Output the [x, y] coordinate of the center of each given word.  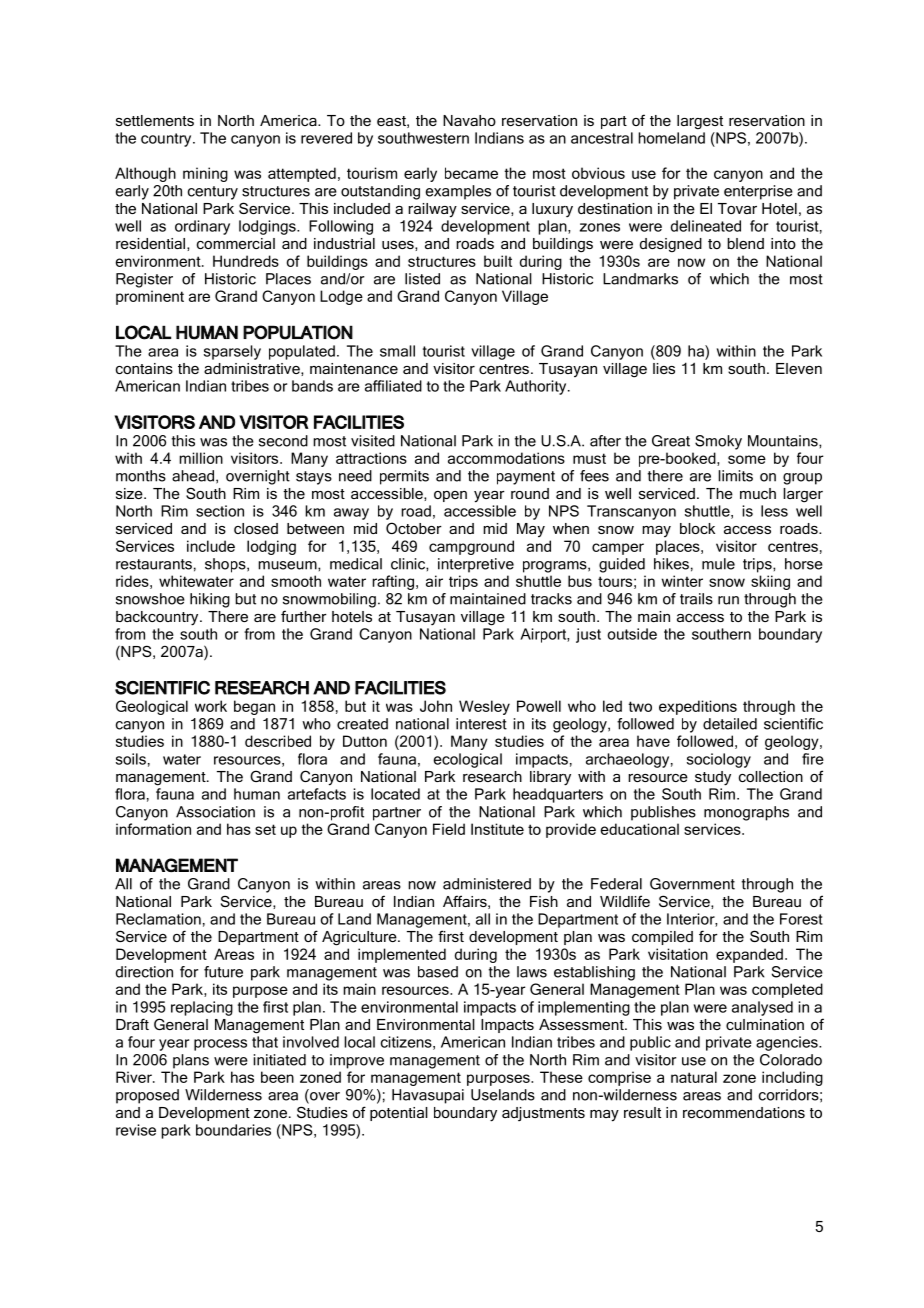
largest [700, 122]
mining [205, 174]
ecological [468, 760]
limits [735, 476]
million [201, 458]
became [471, 173]
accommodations [506, 458]
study [713, 778]
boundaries [233, 1130]
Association [215, 812]
